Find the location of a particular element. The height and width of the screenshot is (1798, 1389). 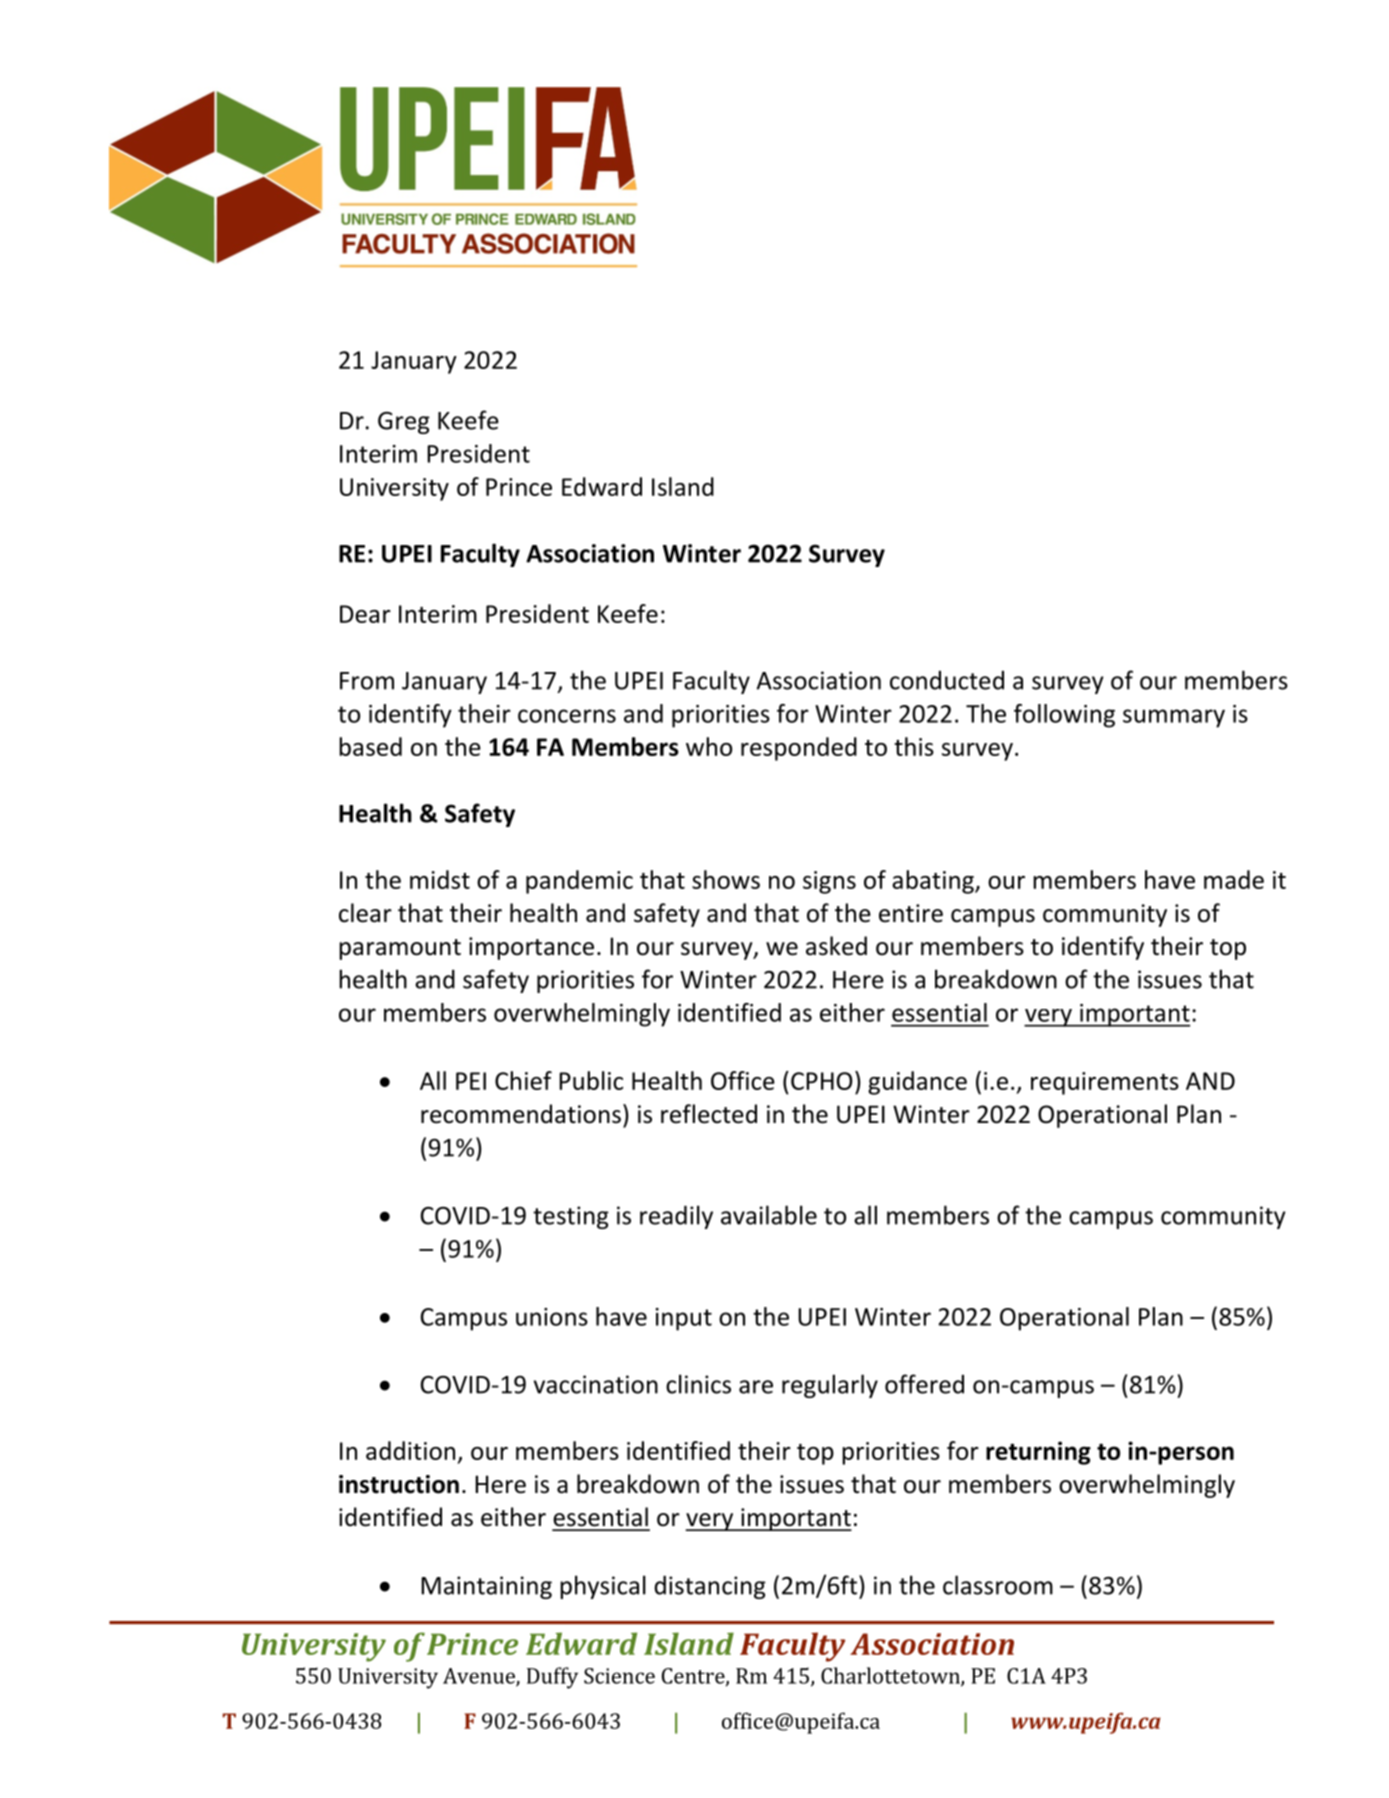

returning is located at coordinates (1038, 1453).
